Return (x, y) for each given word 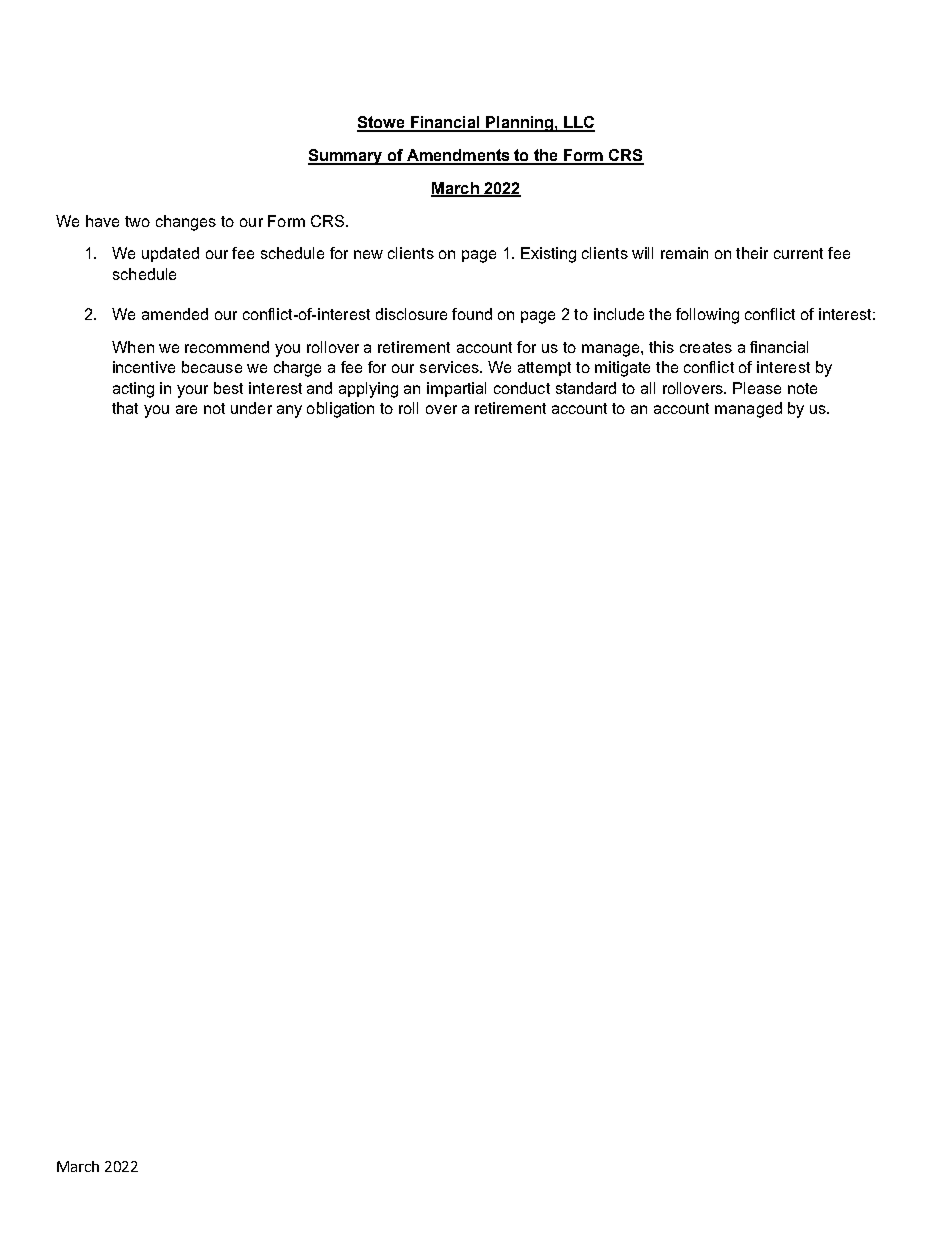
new (368, 254)
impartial (456, 389)
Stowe (382, 123)
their (752, 253)
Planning (519, 124)
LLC (578, 123)
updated (170, 254)
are (186, 409)
